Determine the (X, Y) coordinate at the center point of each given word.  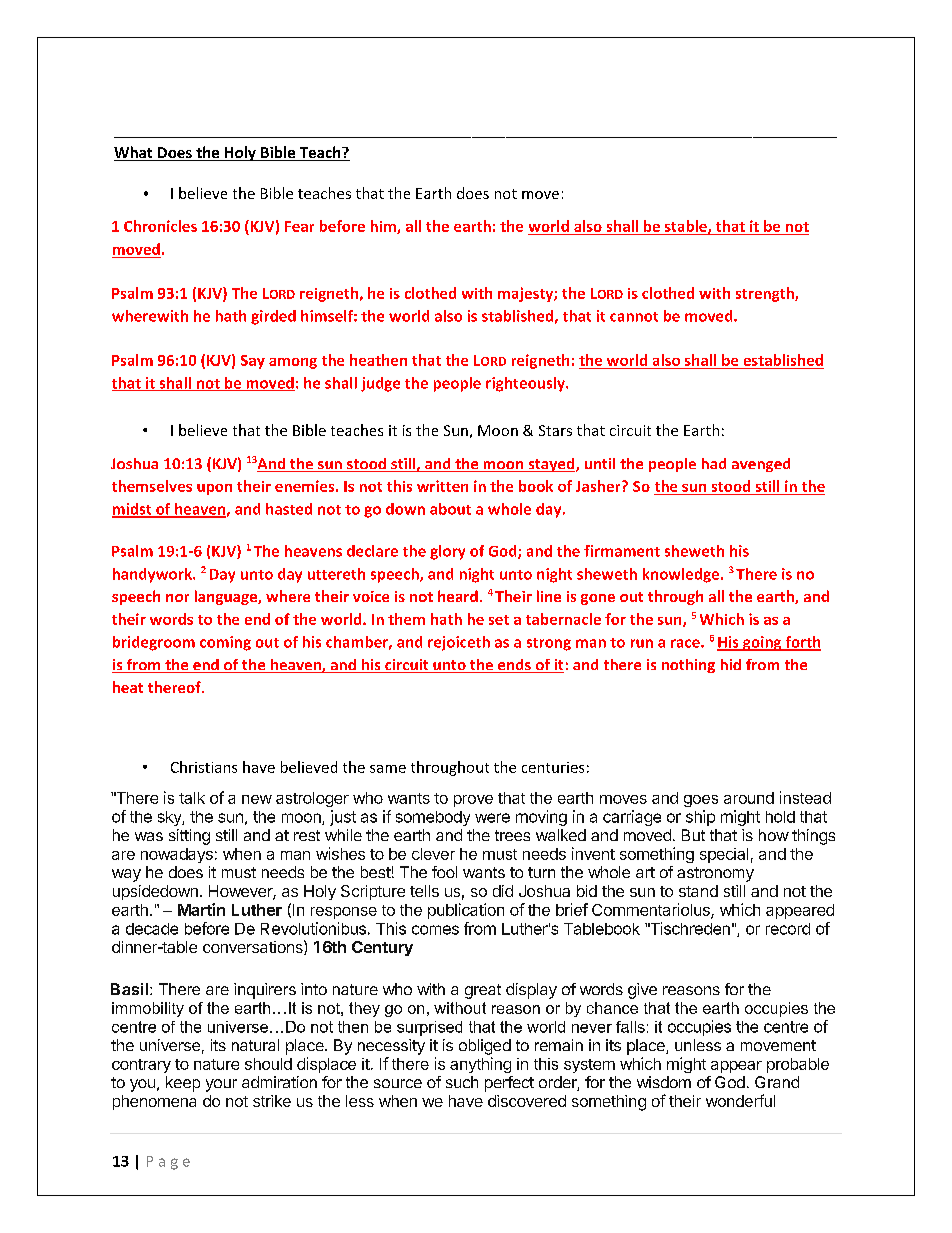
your (221, 1085)
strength (766, 294)
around (749, 798)
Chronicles (160, 226)
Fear (299, 226)
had (714, 463)
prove (473, 801)
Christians (204, 767)
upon (214, 489)
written (442, 486)
